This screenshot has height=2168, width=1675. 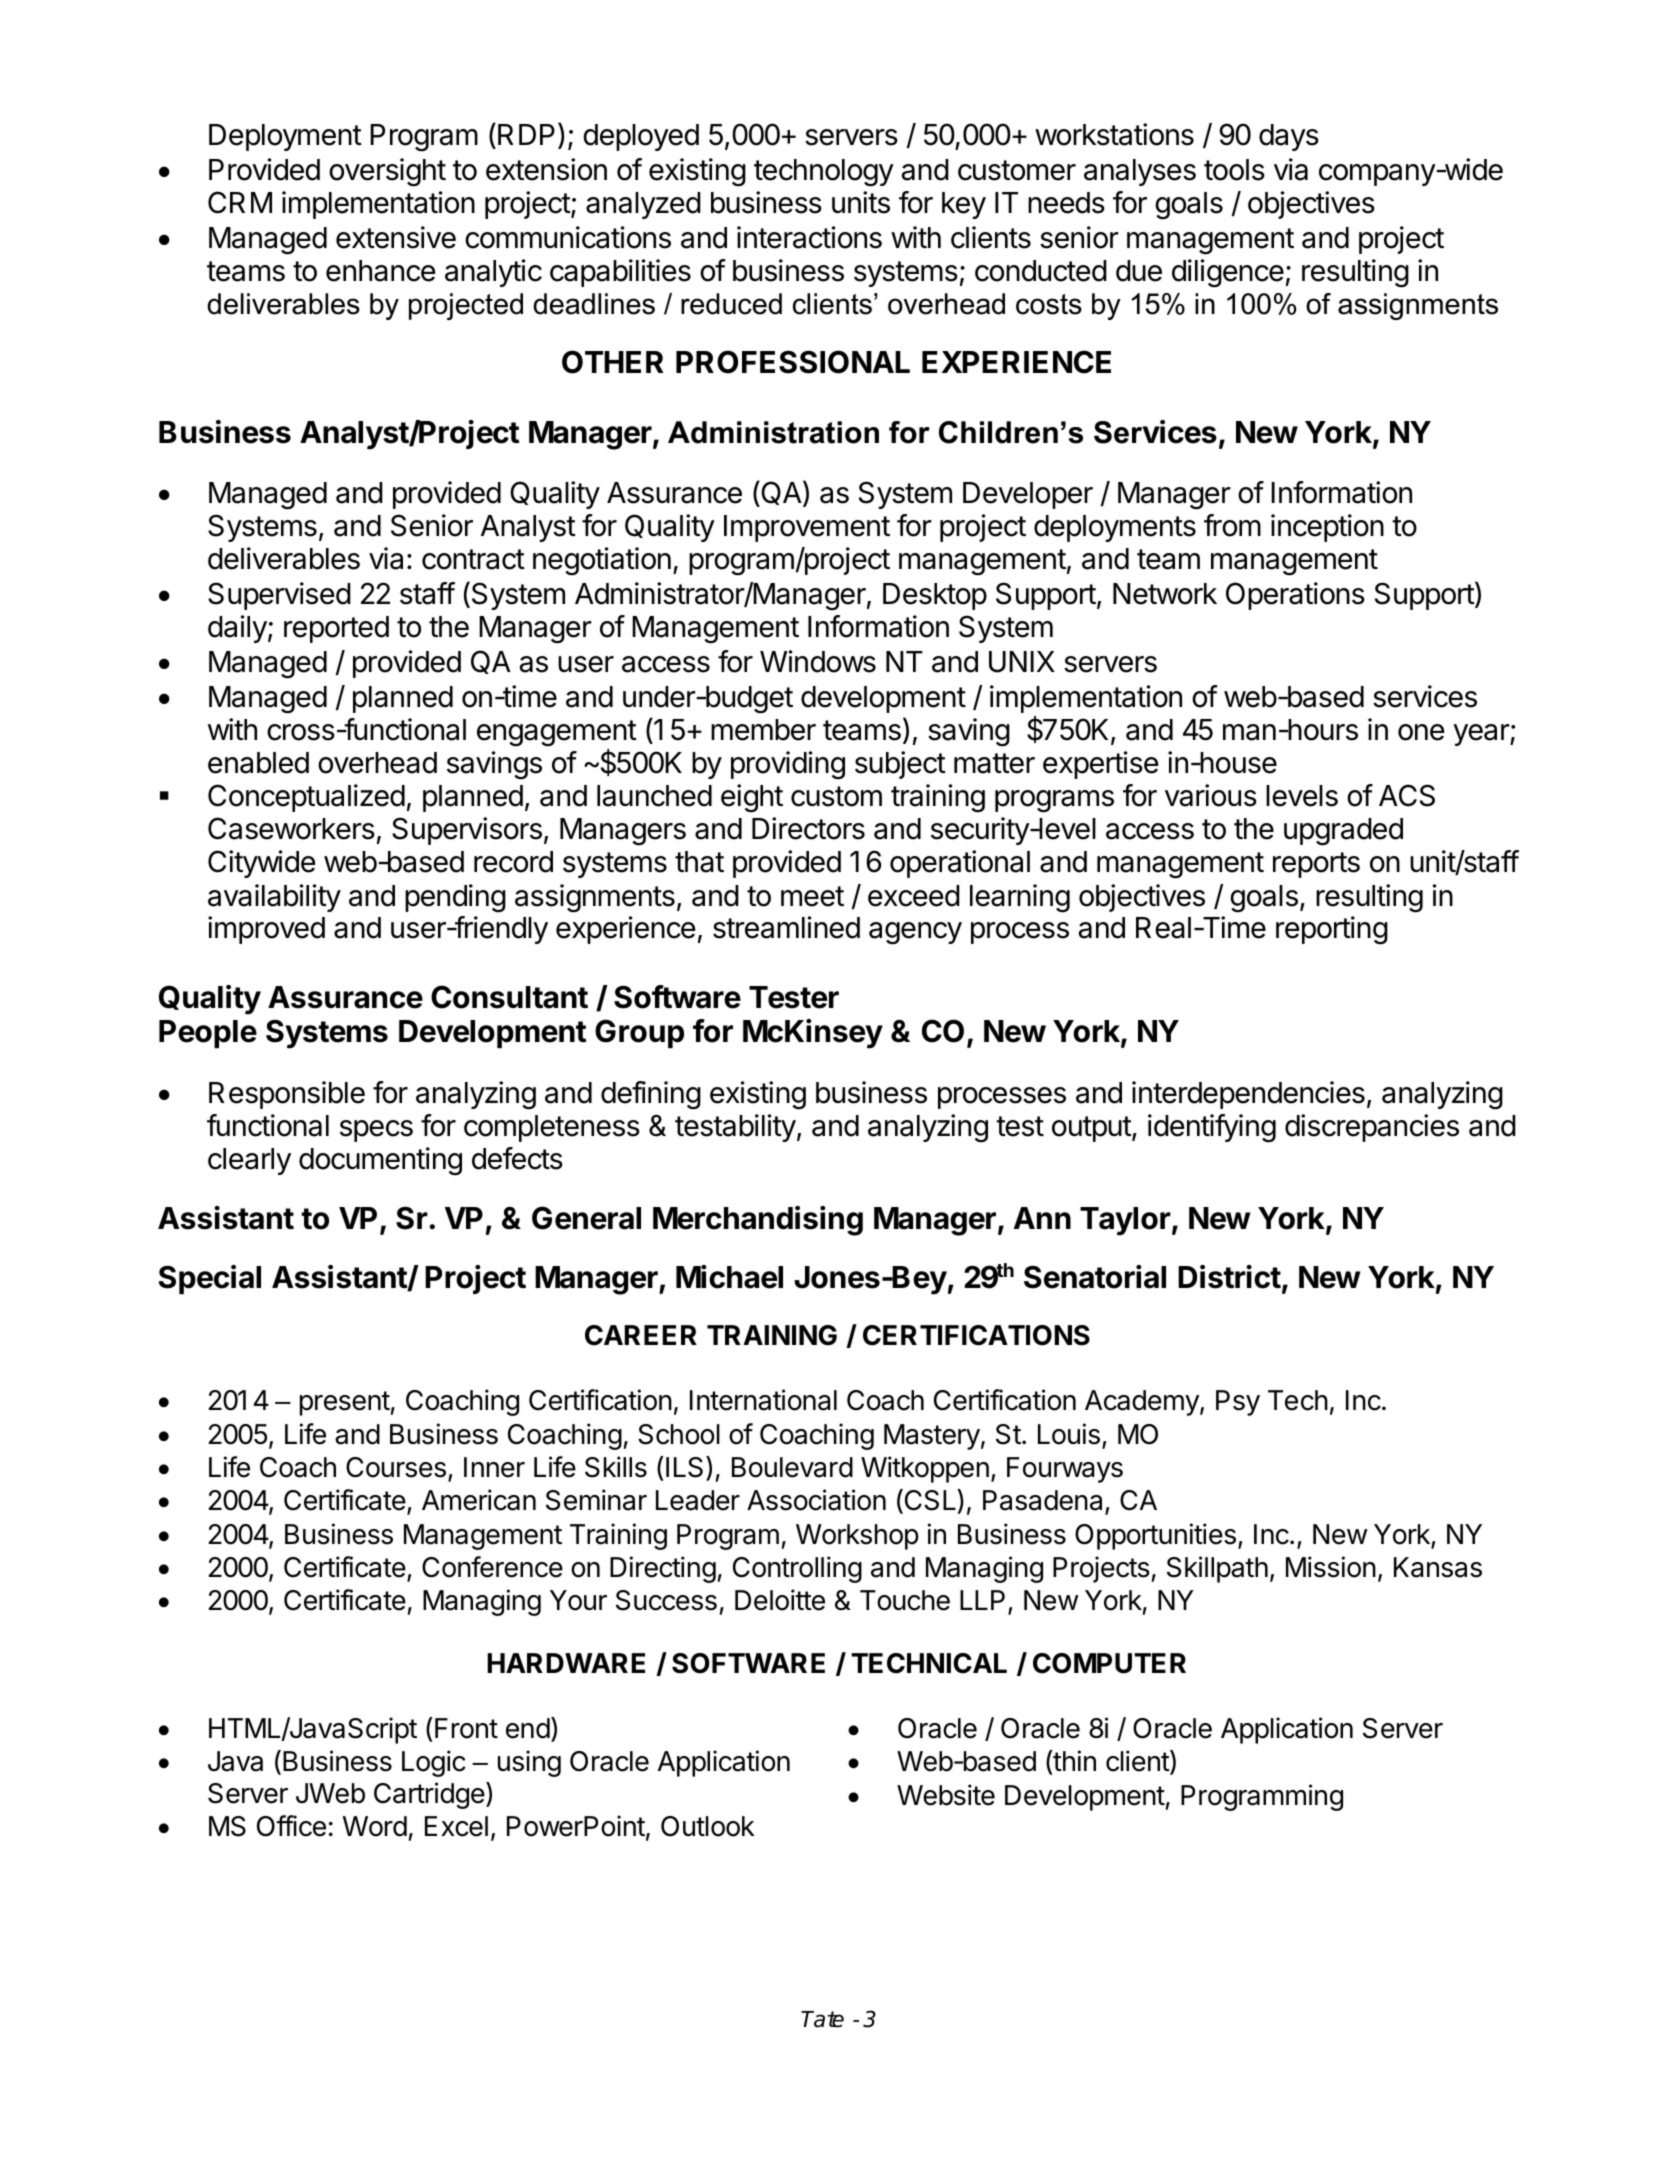 I want to click on subject, so click(x=900, y=765).
